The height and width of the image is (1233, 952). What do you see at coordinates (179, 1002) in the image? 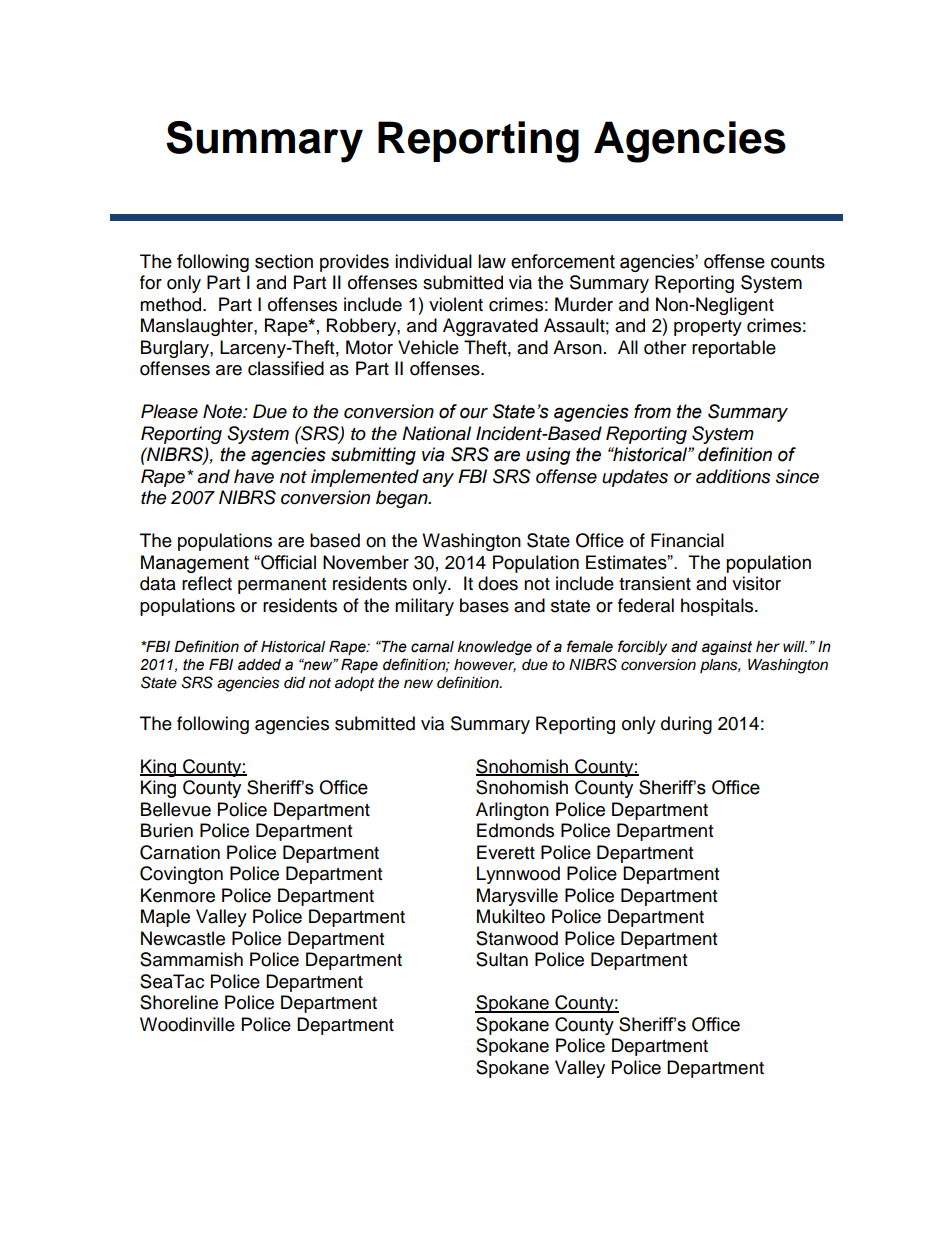
I see `Shoreline` at bounding box center [179, 1002].
